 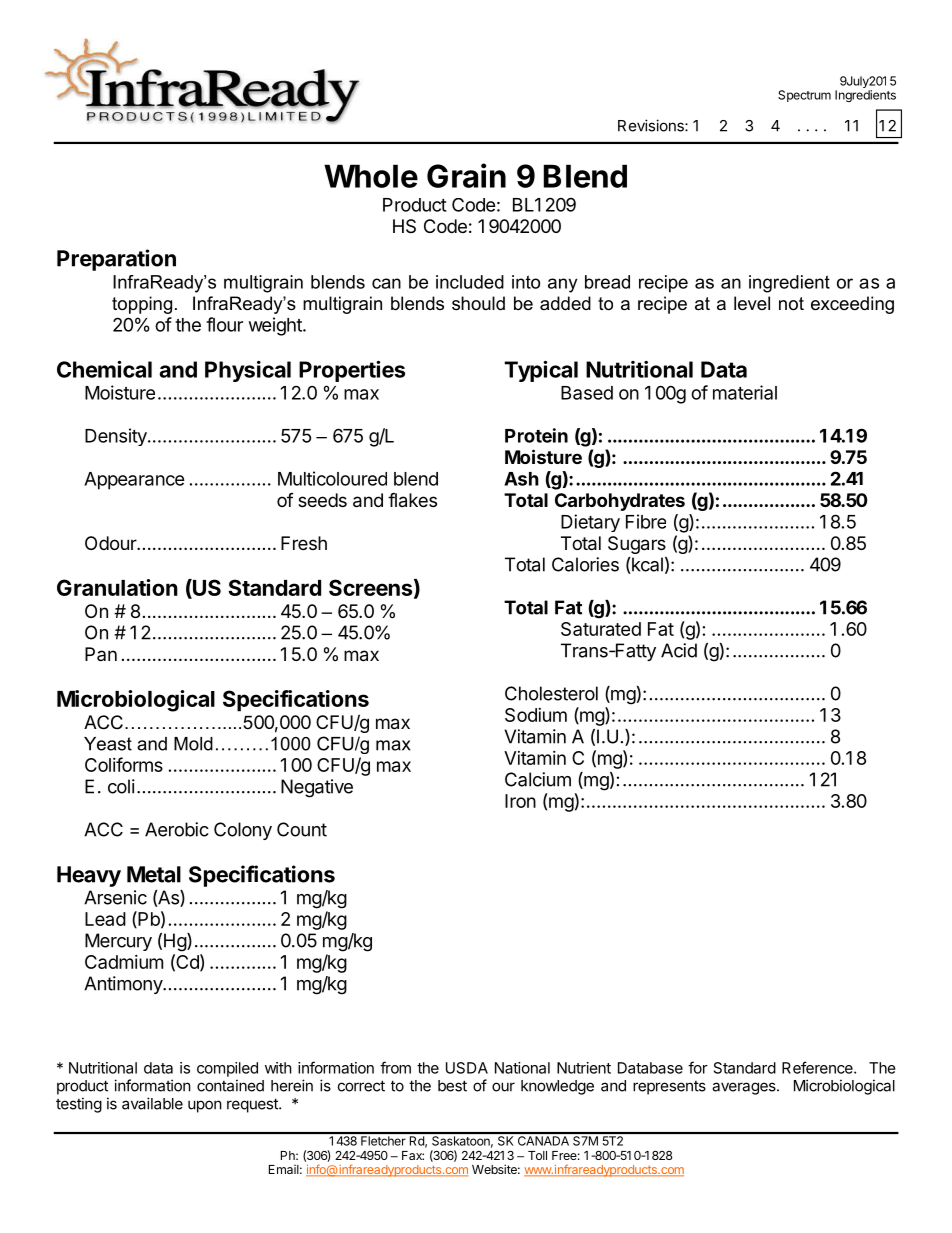 I want to click on Appearance, so click(x=134, y=481).
